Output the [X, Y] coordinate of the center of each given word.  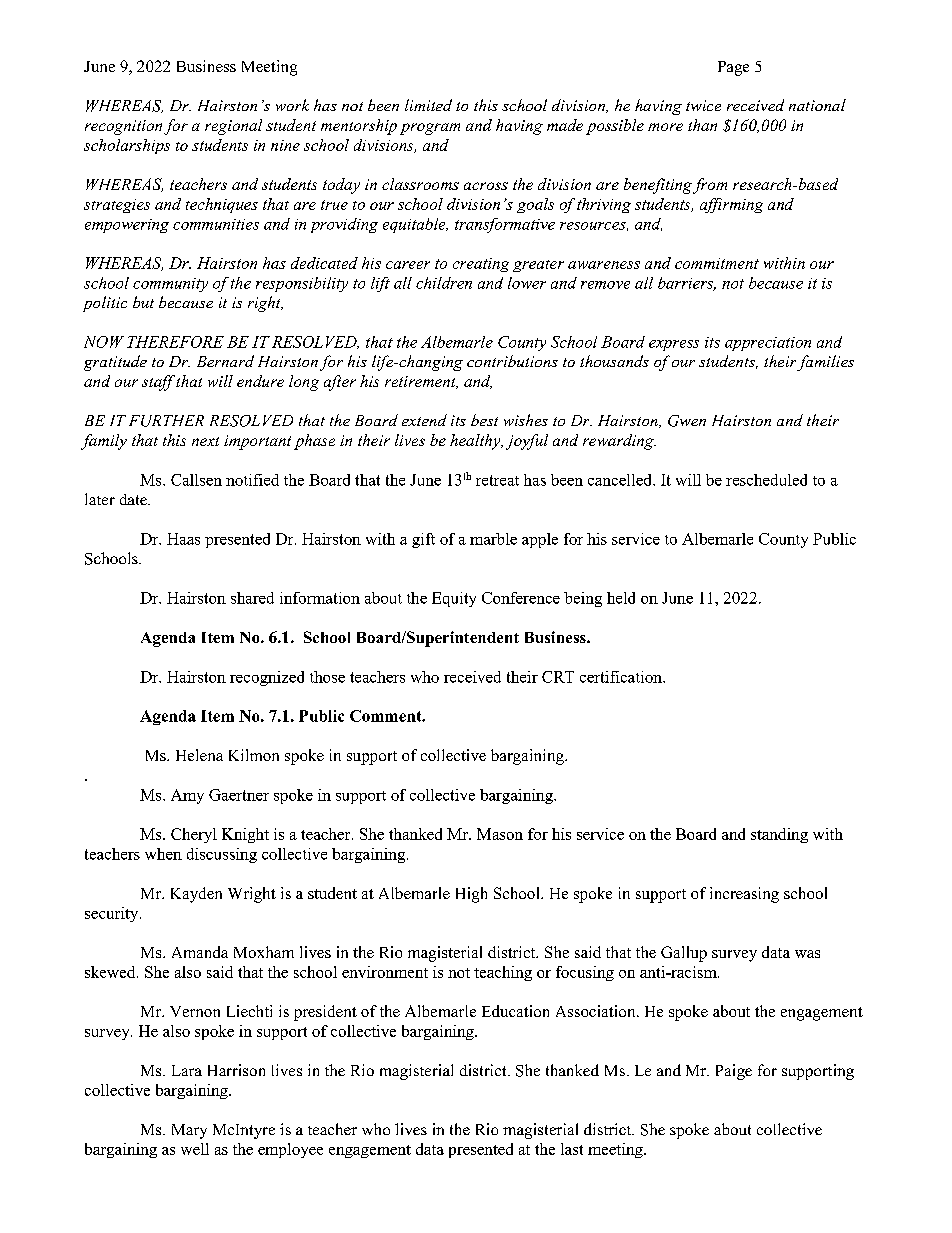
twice [703, 105]
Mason [500, 834]
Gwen [687, 421]
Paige [734, 1072]
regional [233, 127]
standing [779, 835]
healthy [476, 442]
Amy [187, 796]
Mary [189, 1131]
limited [428, 105]
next [205, 441]
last [572, 1149]
